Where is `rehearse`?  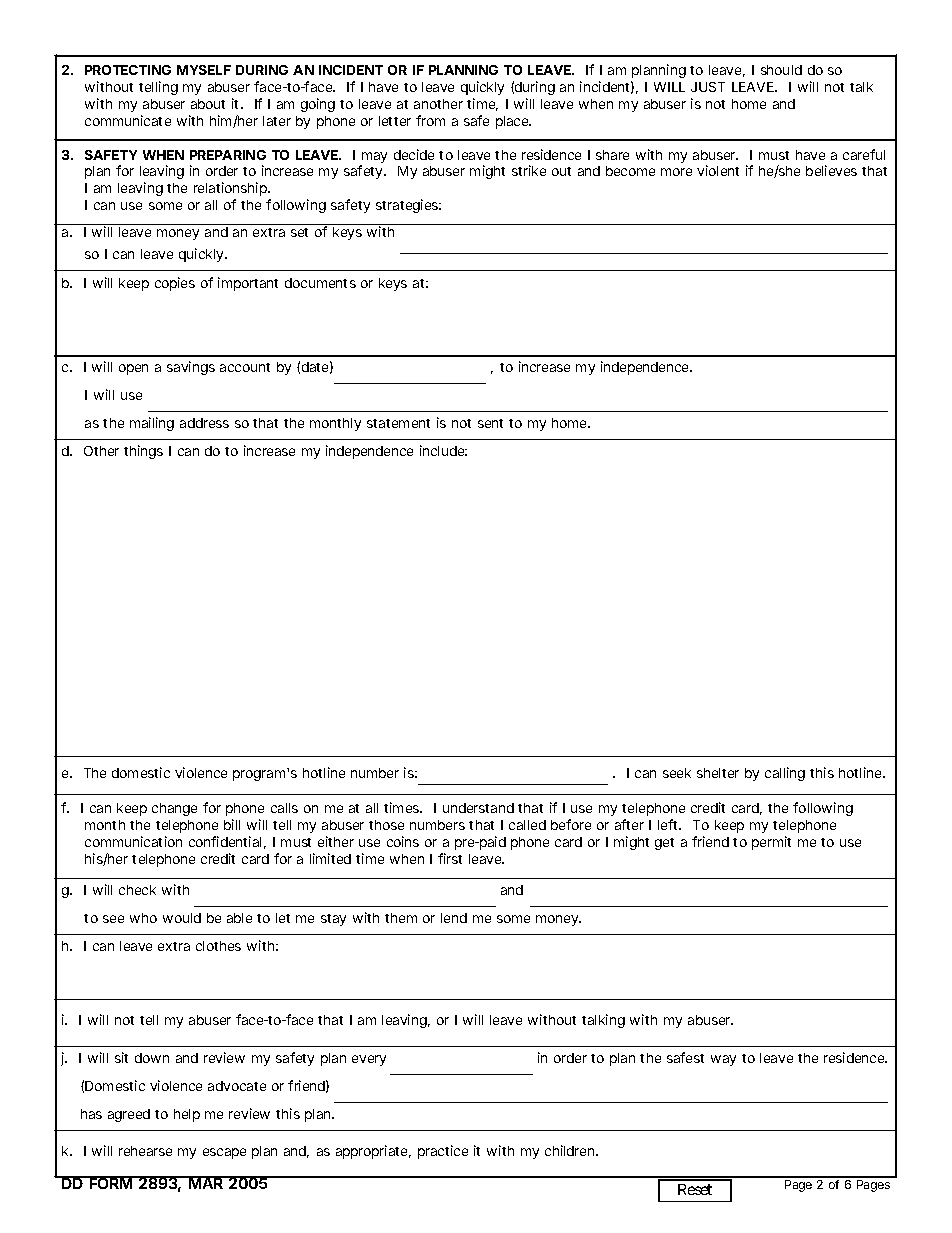
rehearse is located at coordinates (145, 1151).
